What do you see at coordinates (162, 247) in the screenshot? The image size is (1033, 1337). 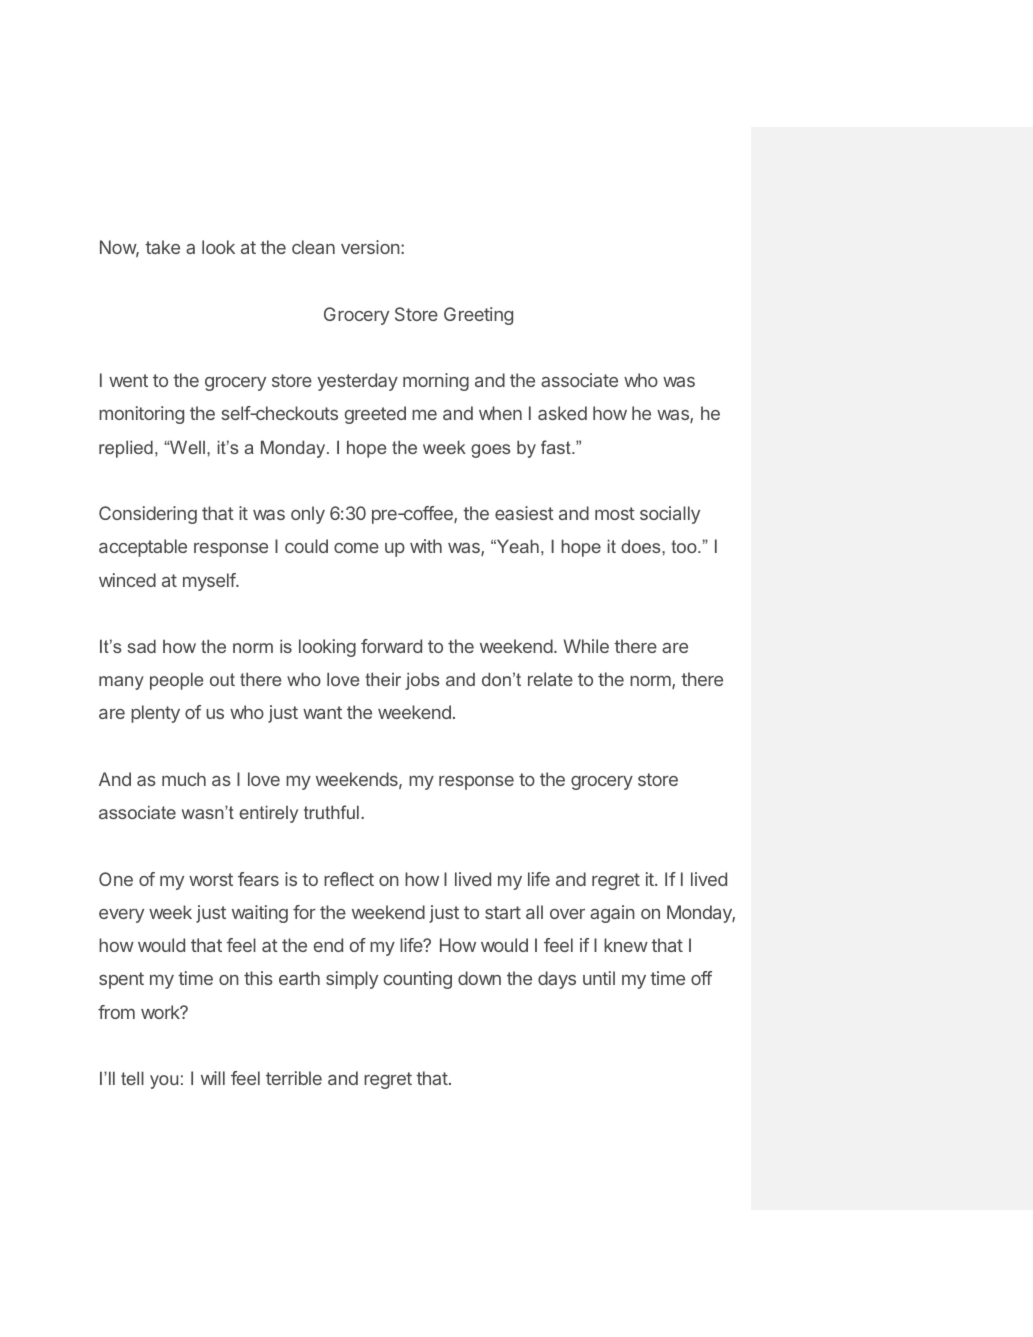 I see `take` at bounding box center [162, 247].
